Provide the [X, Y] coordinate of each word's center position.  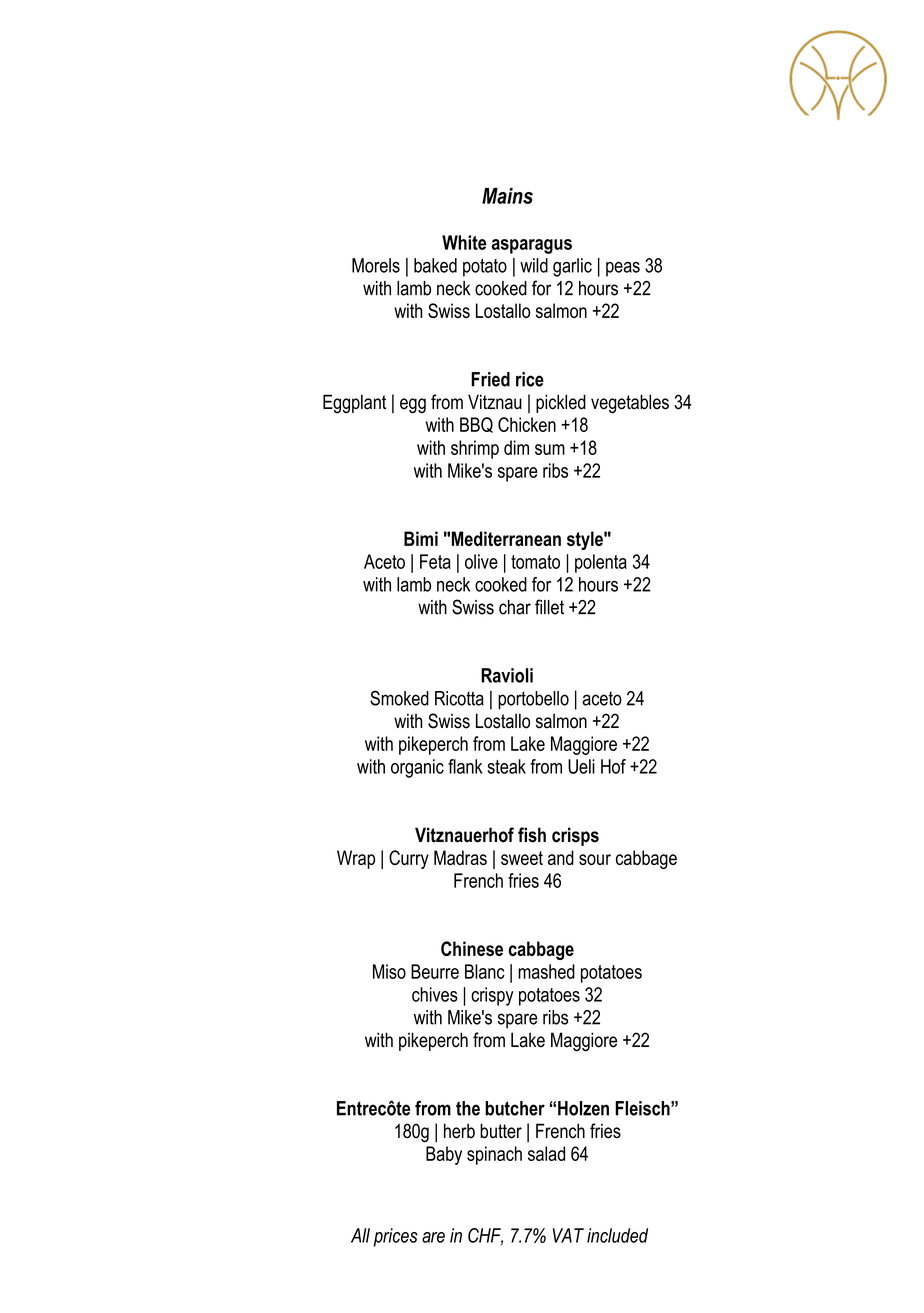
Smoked [399, 698]
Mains [507, 196]
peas [623, 269]
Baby [444, 1155]
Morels [376, 265]
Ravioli [507, 675]
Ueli [581, 766]
